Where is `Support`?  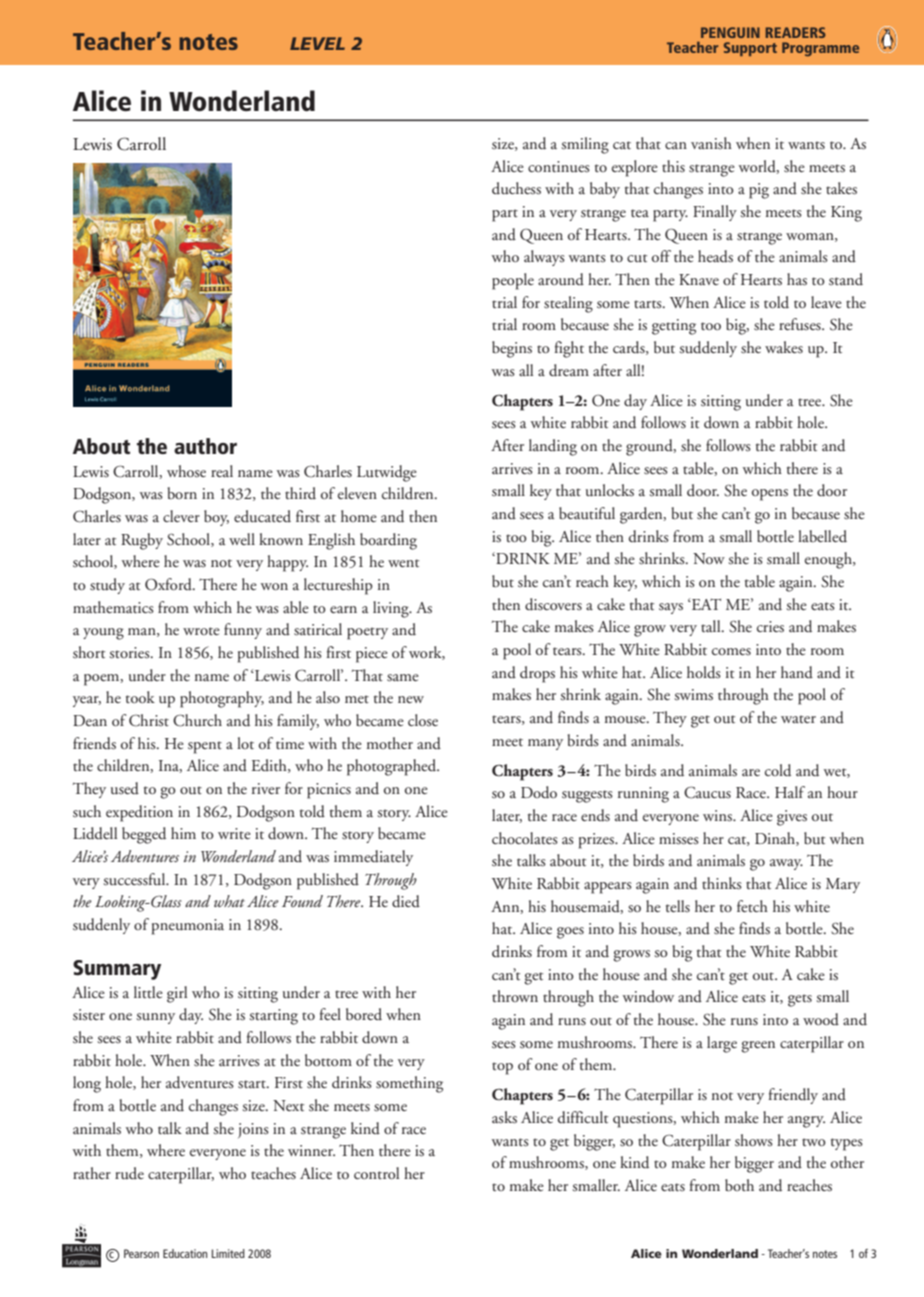 Support is located at coordinates (750, 49).
